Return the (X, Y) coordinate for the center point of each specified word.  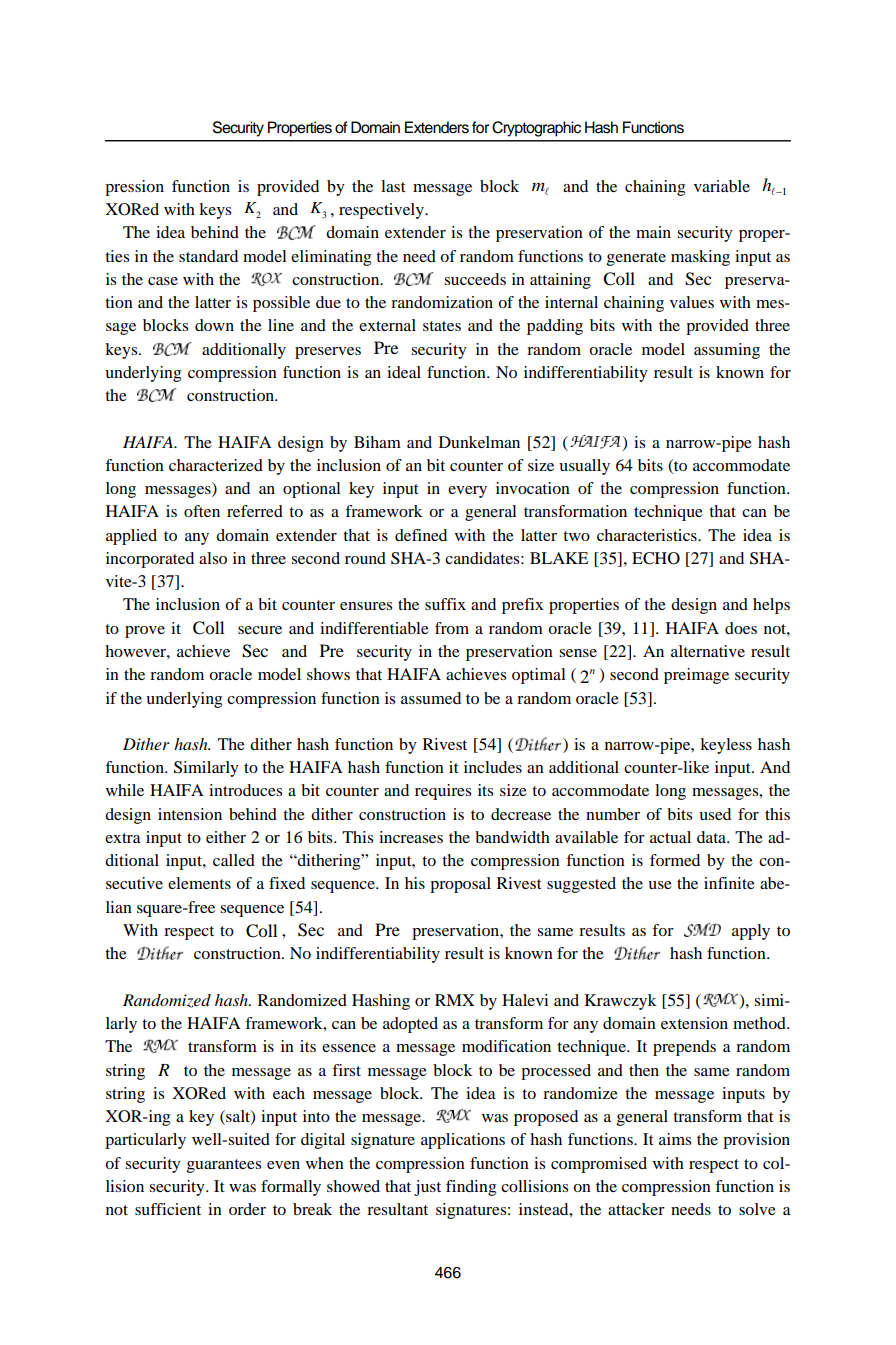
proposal (460, 885)
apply (751, 932)
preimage (696, 676)
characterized (216, 465)
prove (145, 632)
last (393, 186)
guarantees (224, 1166)
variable (722, 186)
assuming (727, 351)
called (234, 860)
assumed (431, 698)
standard (208, 256)
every (467, 492)
